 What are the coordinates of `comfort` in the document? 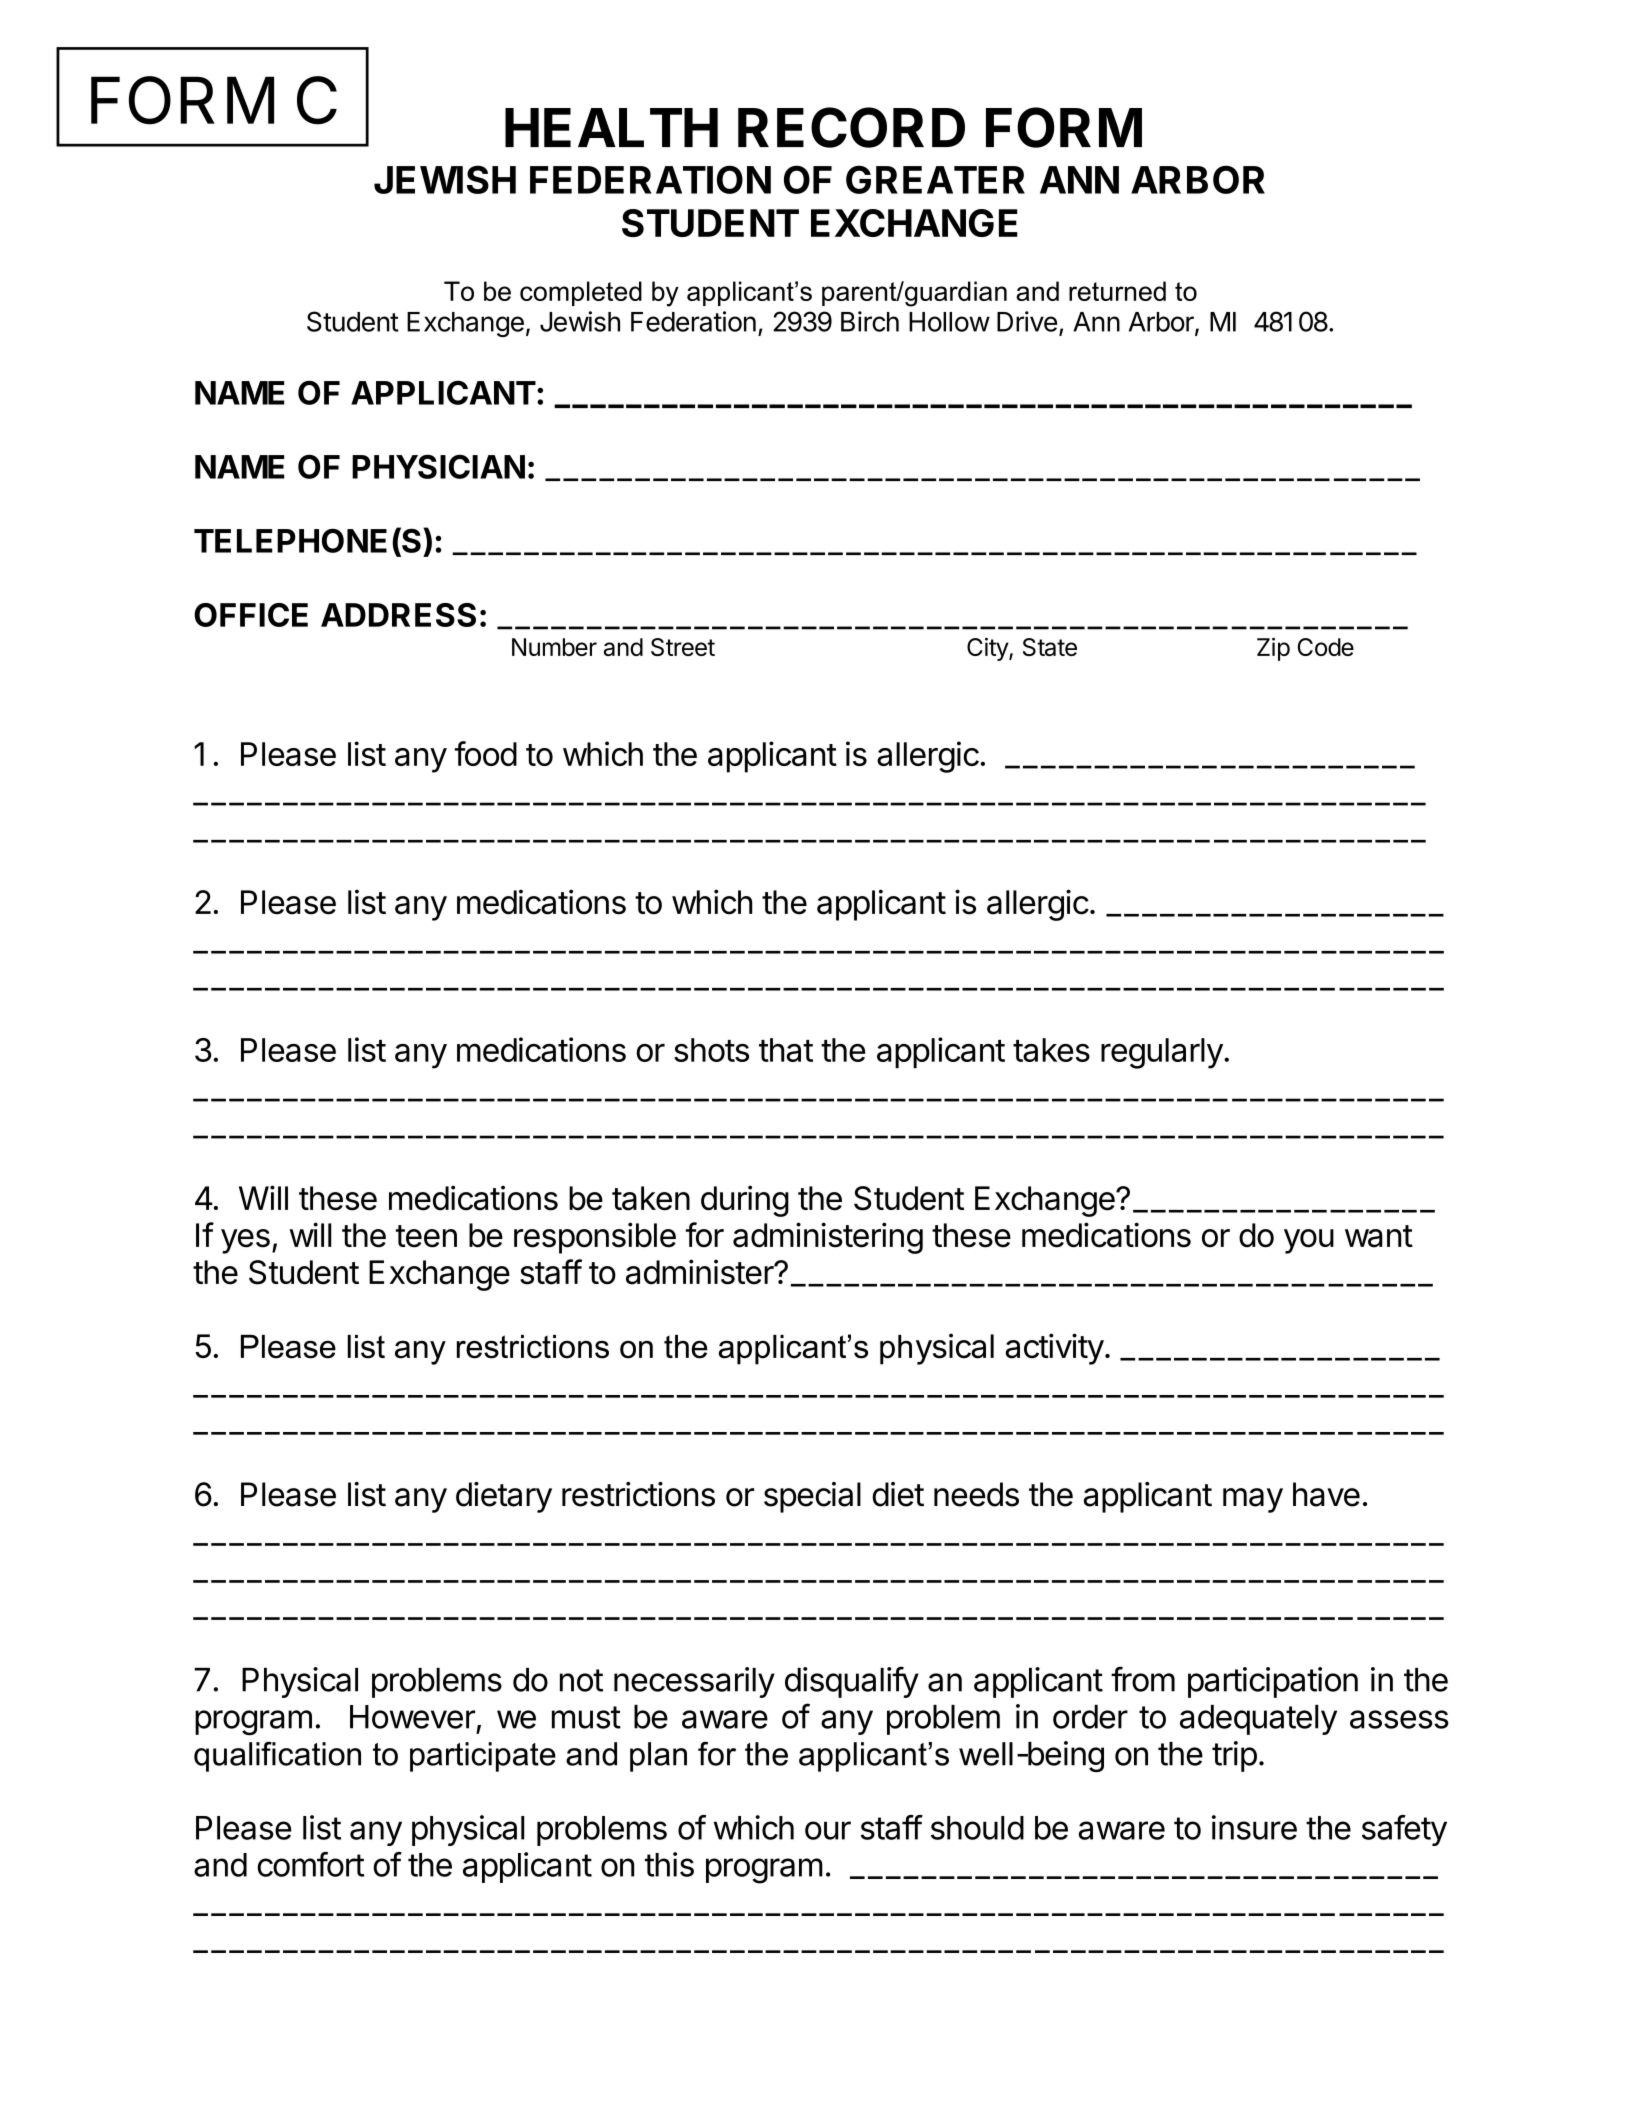 It's located at (311, 1864).
